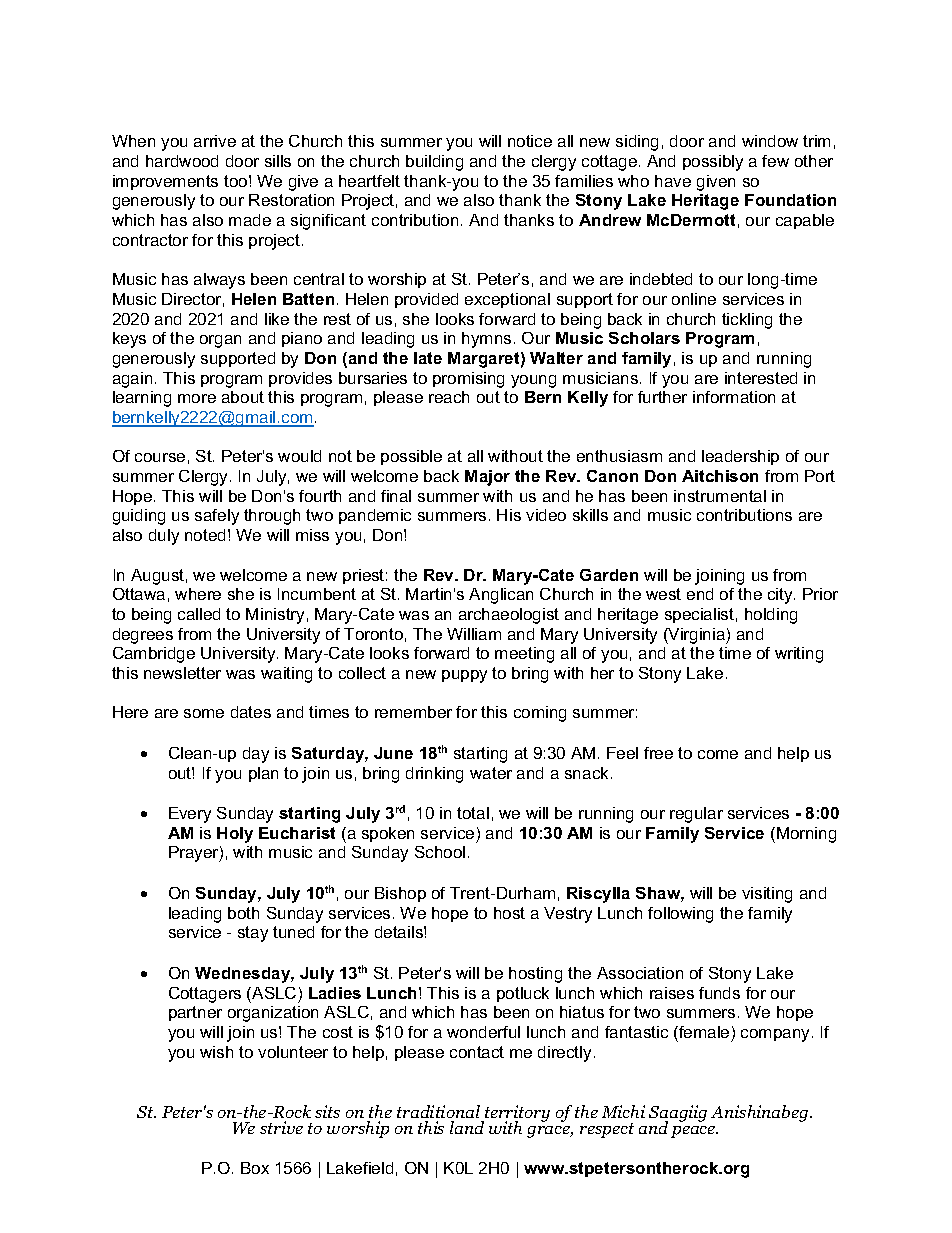 The height and width of the screenshot is (1233, 952). I want to click on building, so click(434, 163).
